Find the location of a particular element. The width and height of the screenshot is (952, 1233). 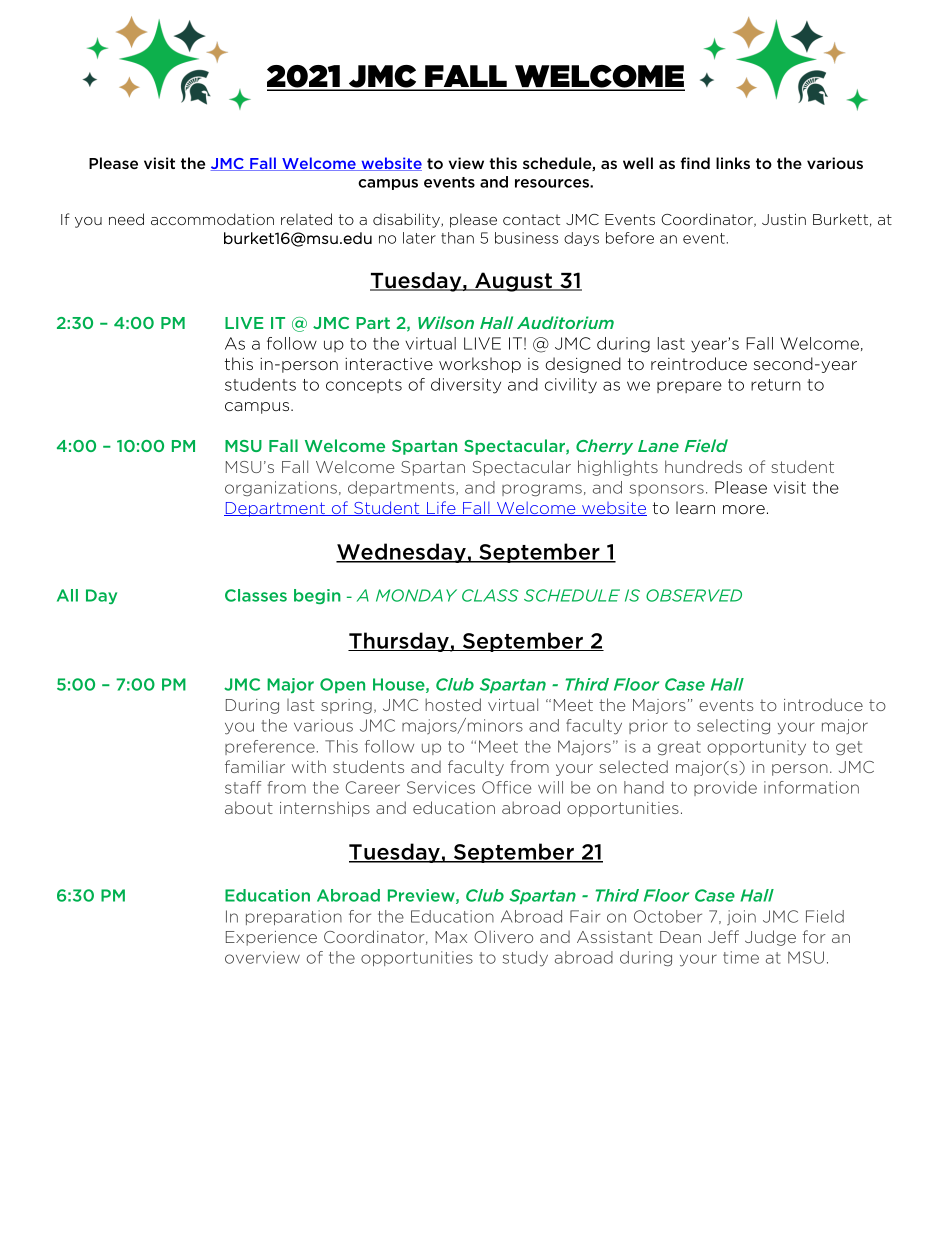

concepts is located at coordinates (364, 386).
